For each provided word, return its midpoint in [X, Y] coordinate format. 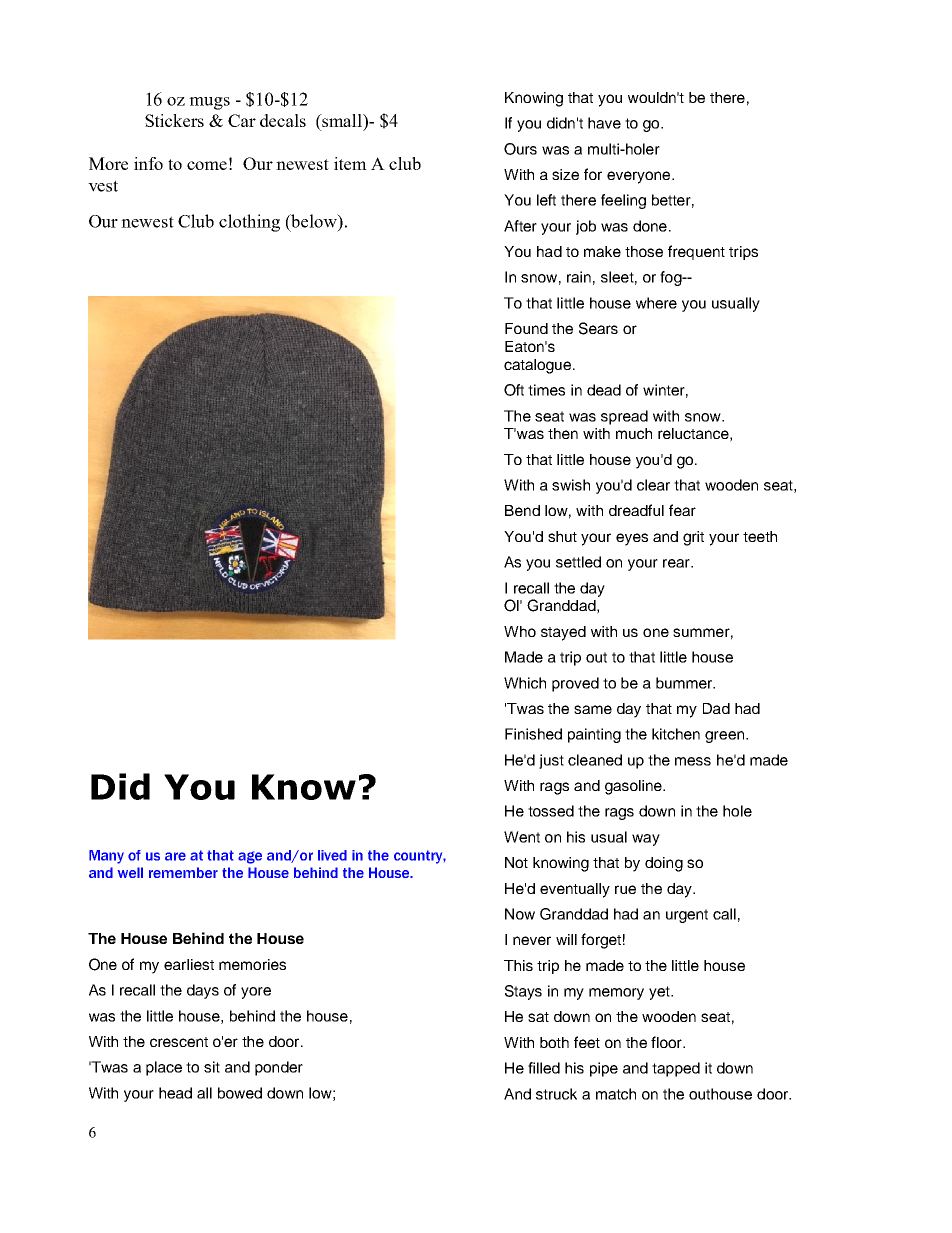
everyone [640, 177]
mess [693, 761]
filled [544, 1068]
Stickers [174, 120]
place [164, 1068]
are [175, 856]
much [634, 433]
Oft [514, 390]
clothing [249, 223]
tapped [676, 1069]
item [350, 163]
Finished [533, 734]
